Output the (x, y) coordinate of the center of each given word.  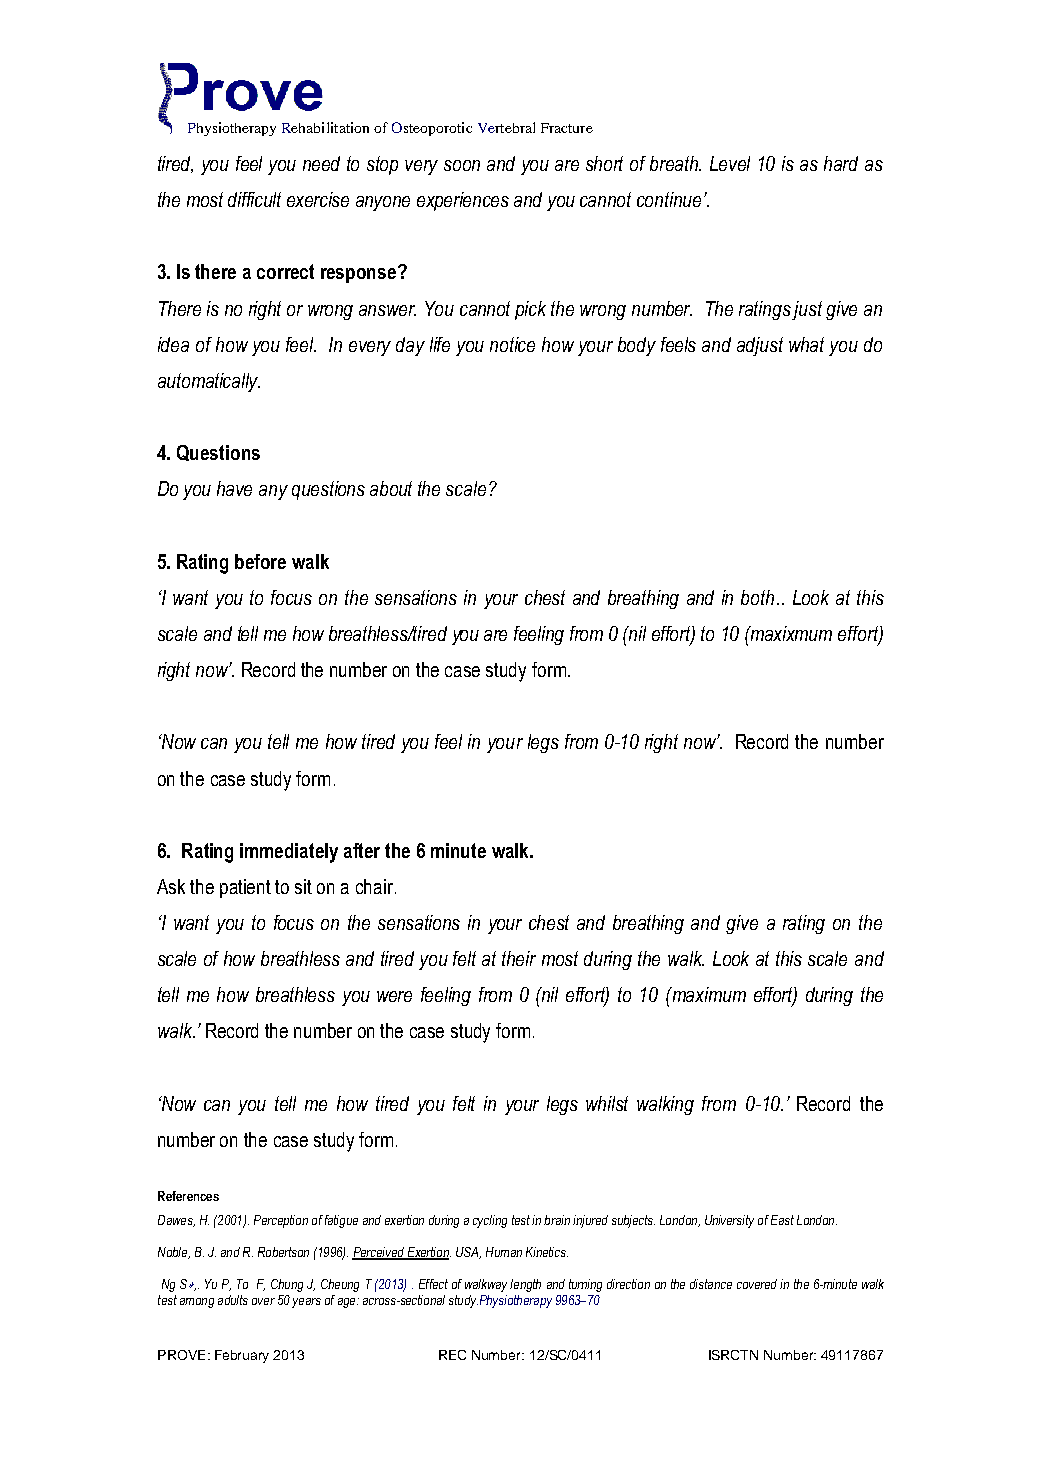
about (391, 488)
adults (233, 1300)
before (260, 561)
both (757, 597)
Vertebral (506, 127)
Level (730, 163)
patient (245, 888)
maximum (708, 994)
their (519, 958)
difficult (254, 199)
